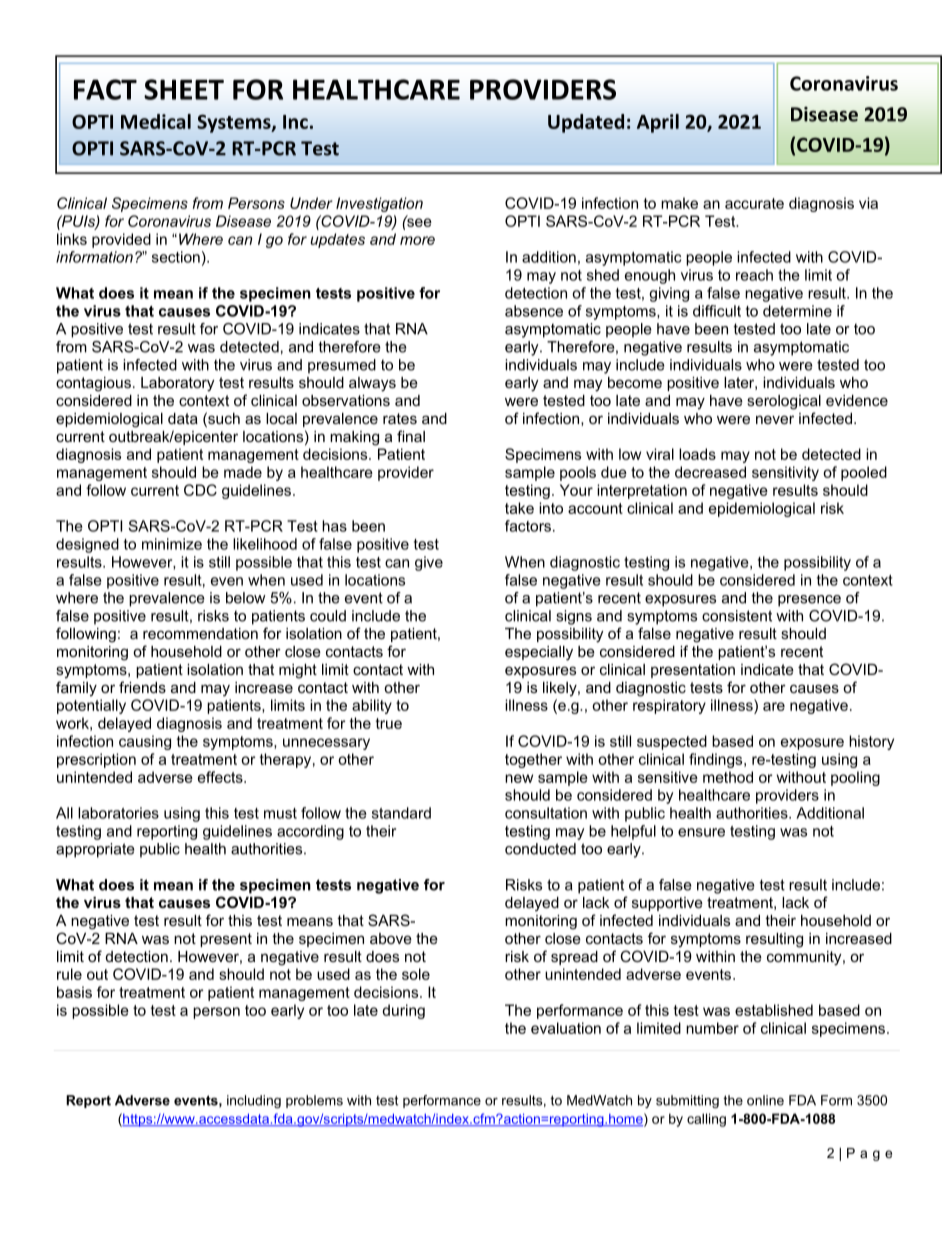  What do you see at coordinates (658, 123) in the screenshot?
I see `April` at bounding box center [658, 123].
